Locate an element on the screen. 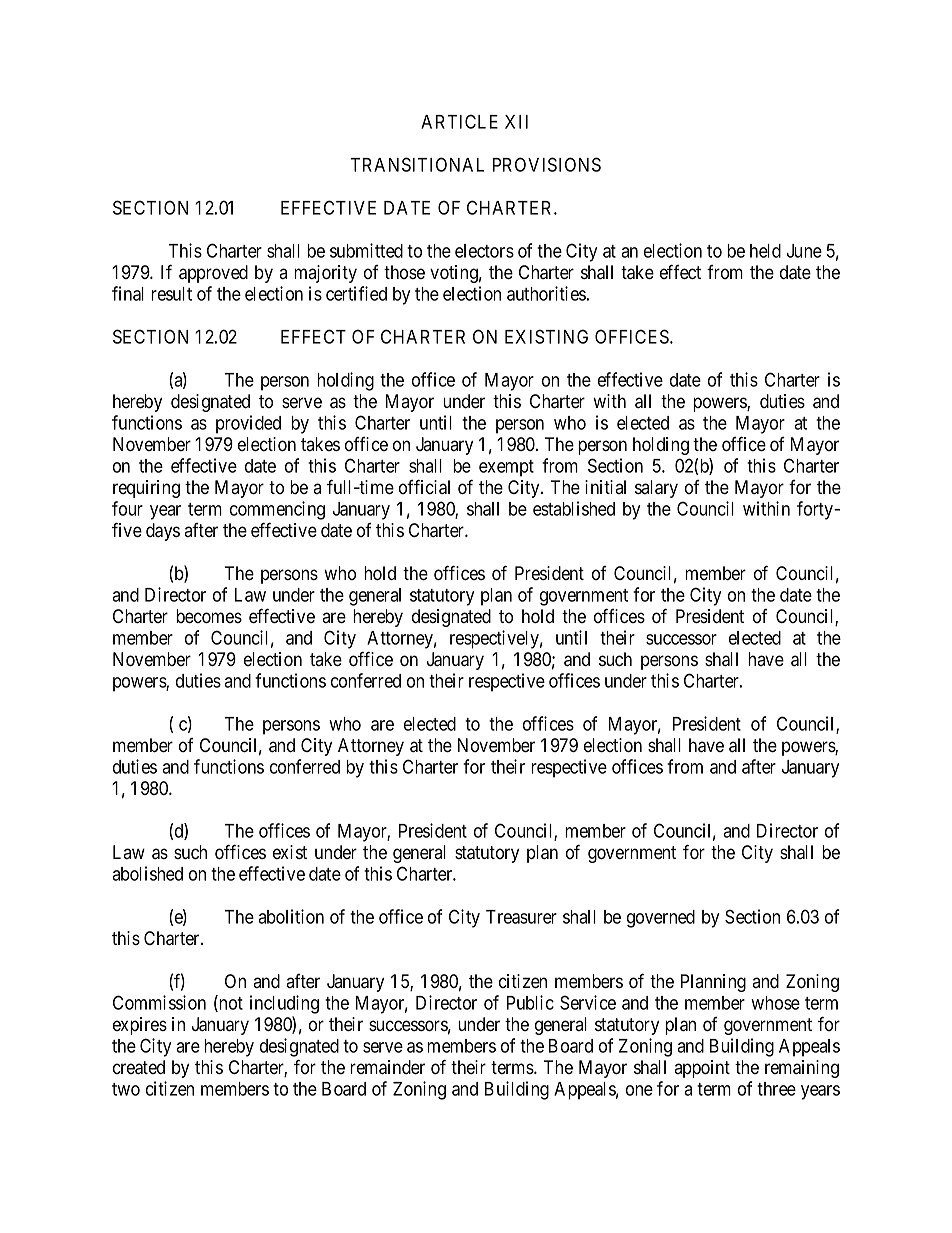 This screenshot has width=952, height=1233. remainder is located at coordinates (387, 1067).
